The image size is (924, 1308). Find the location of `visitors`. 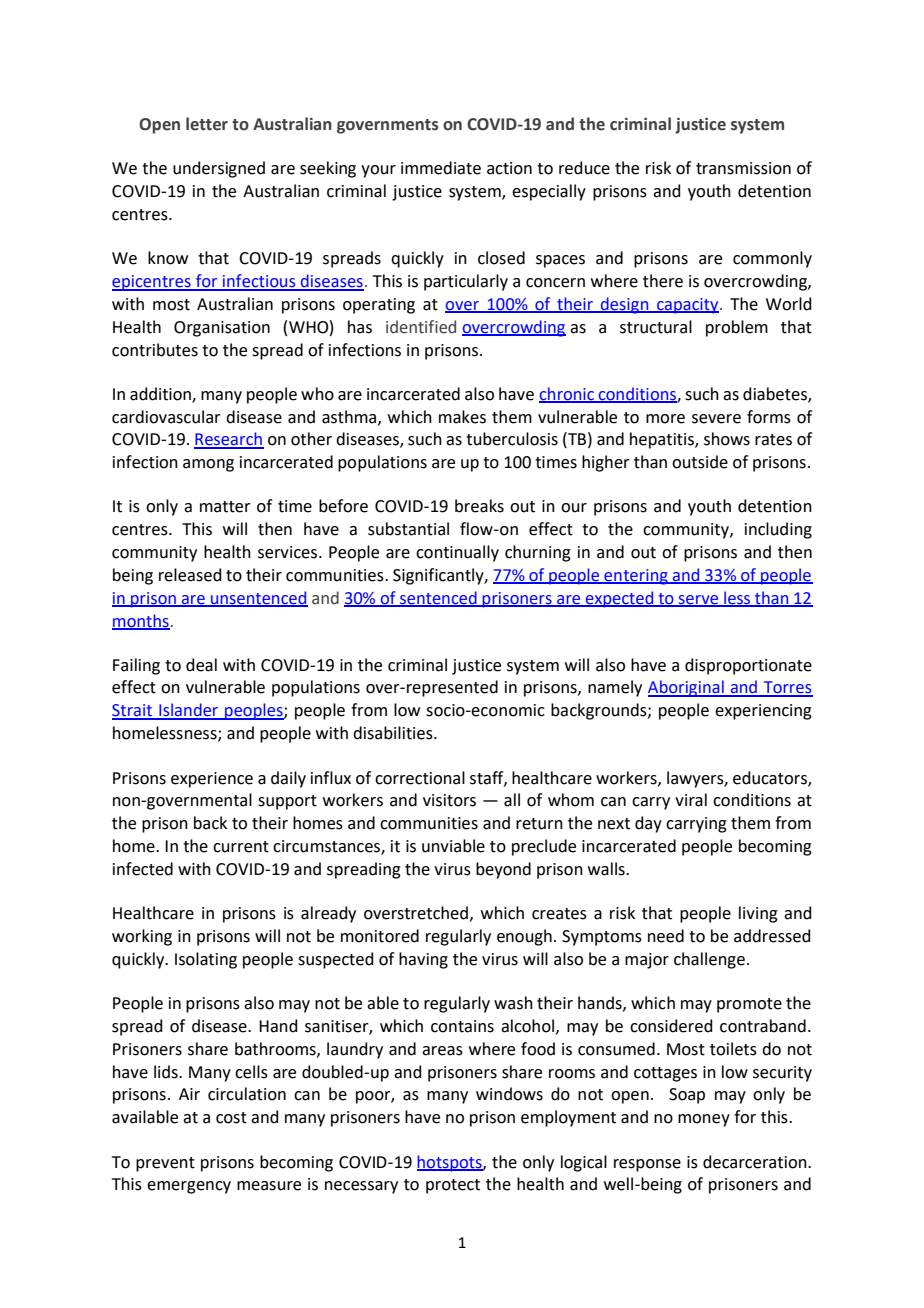

visitors is located at coordinates (449, 800).
